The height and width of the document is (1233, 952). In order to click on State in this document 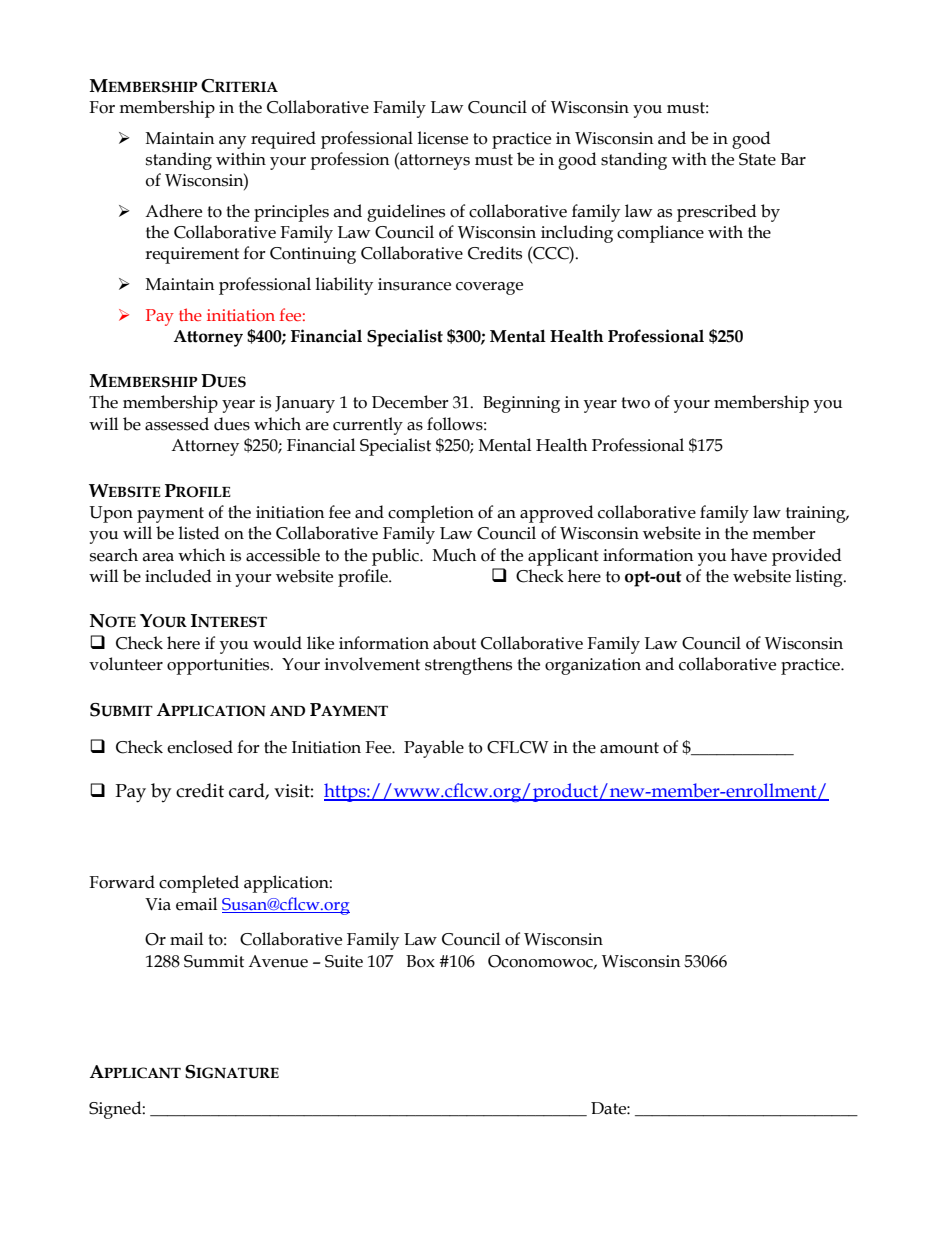, I will do `click(757, 159)`.
